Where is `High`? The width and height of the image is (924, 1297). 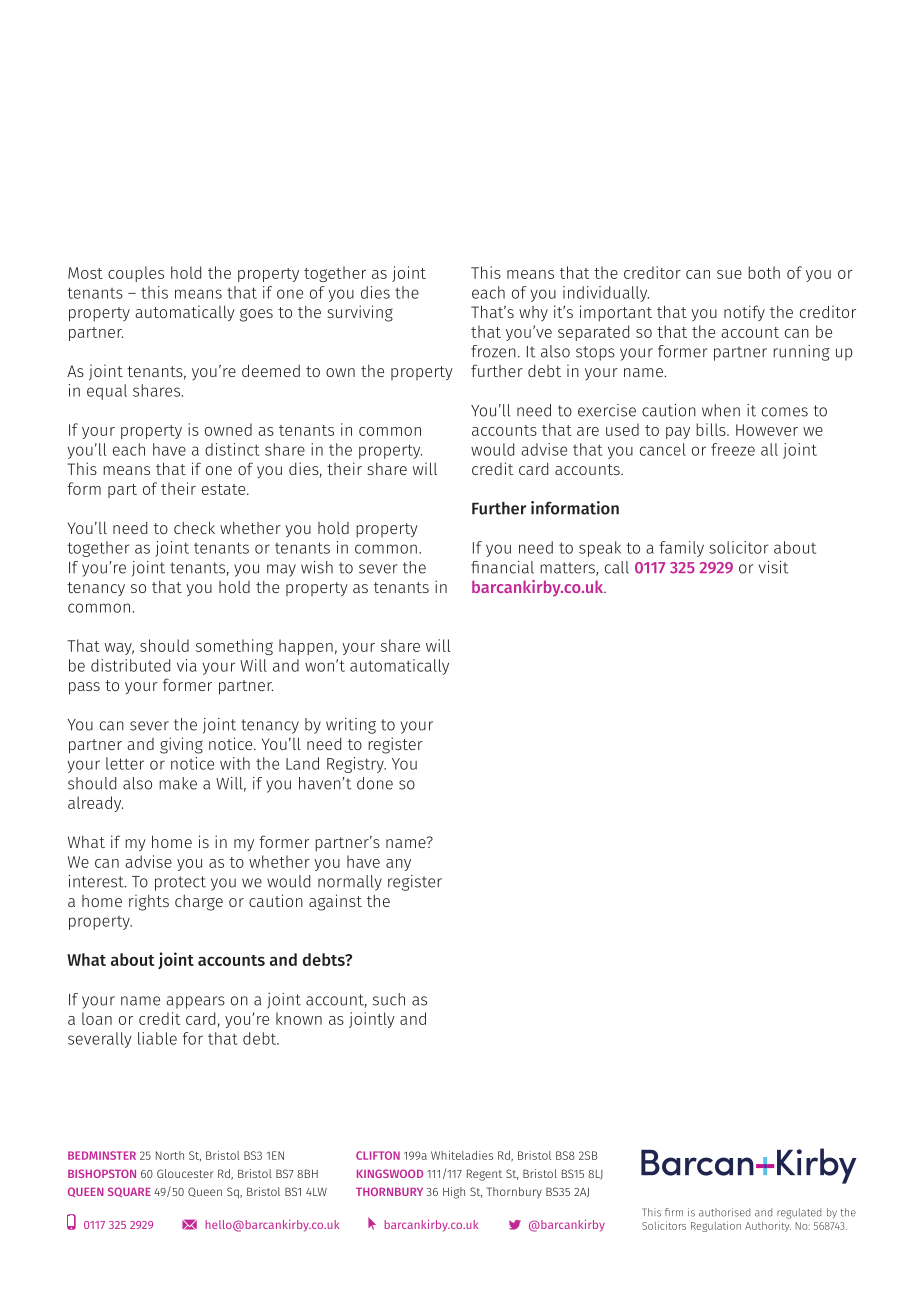 High is located at coordinates (454, 1193).
